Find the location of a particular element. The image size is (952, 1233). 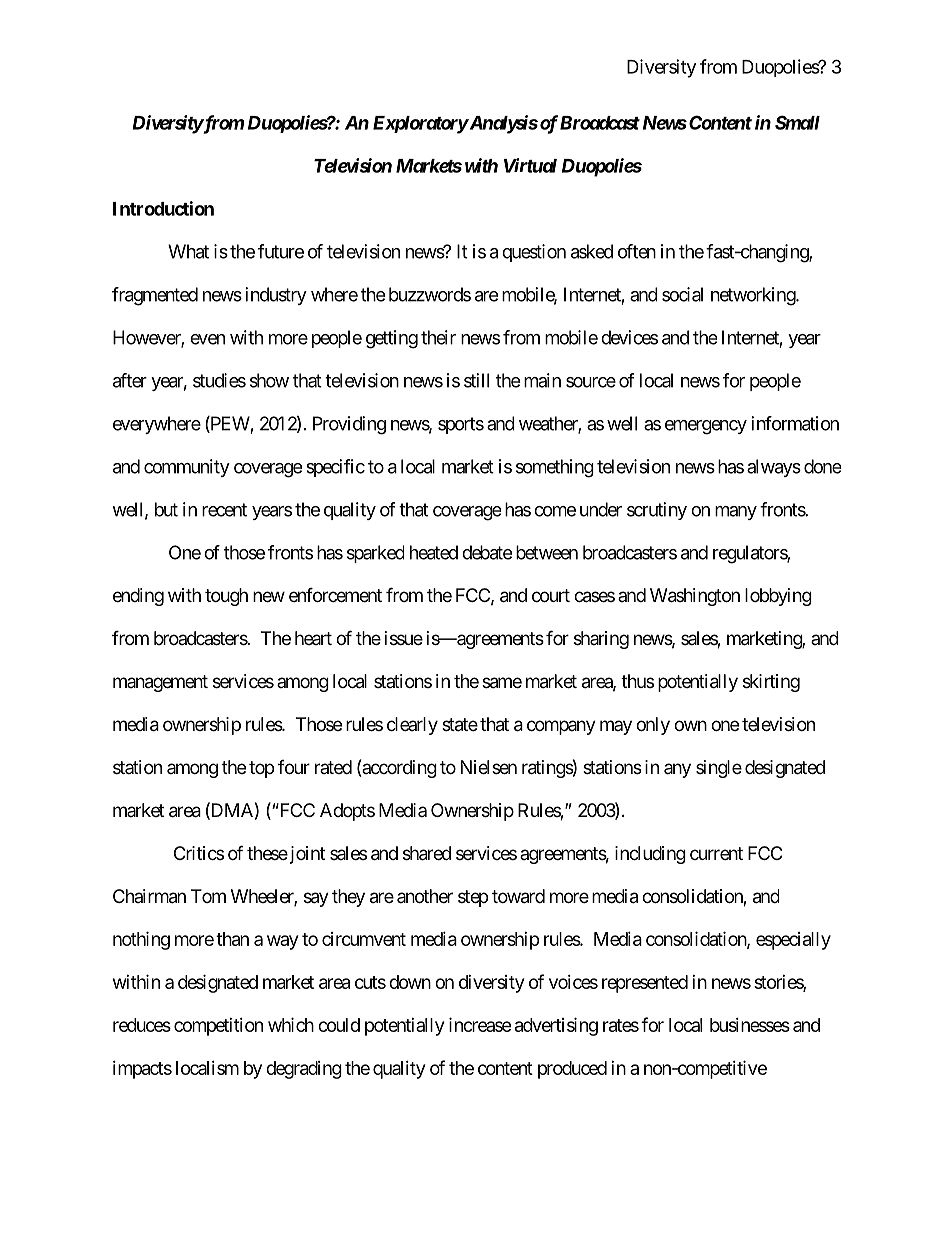

Nielsen is located at coordinates (489, 767).
